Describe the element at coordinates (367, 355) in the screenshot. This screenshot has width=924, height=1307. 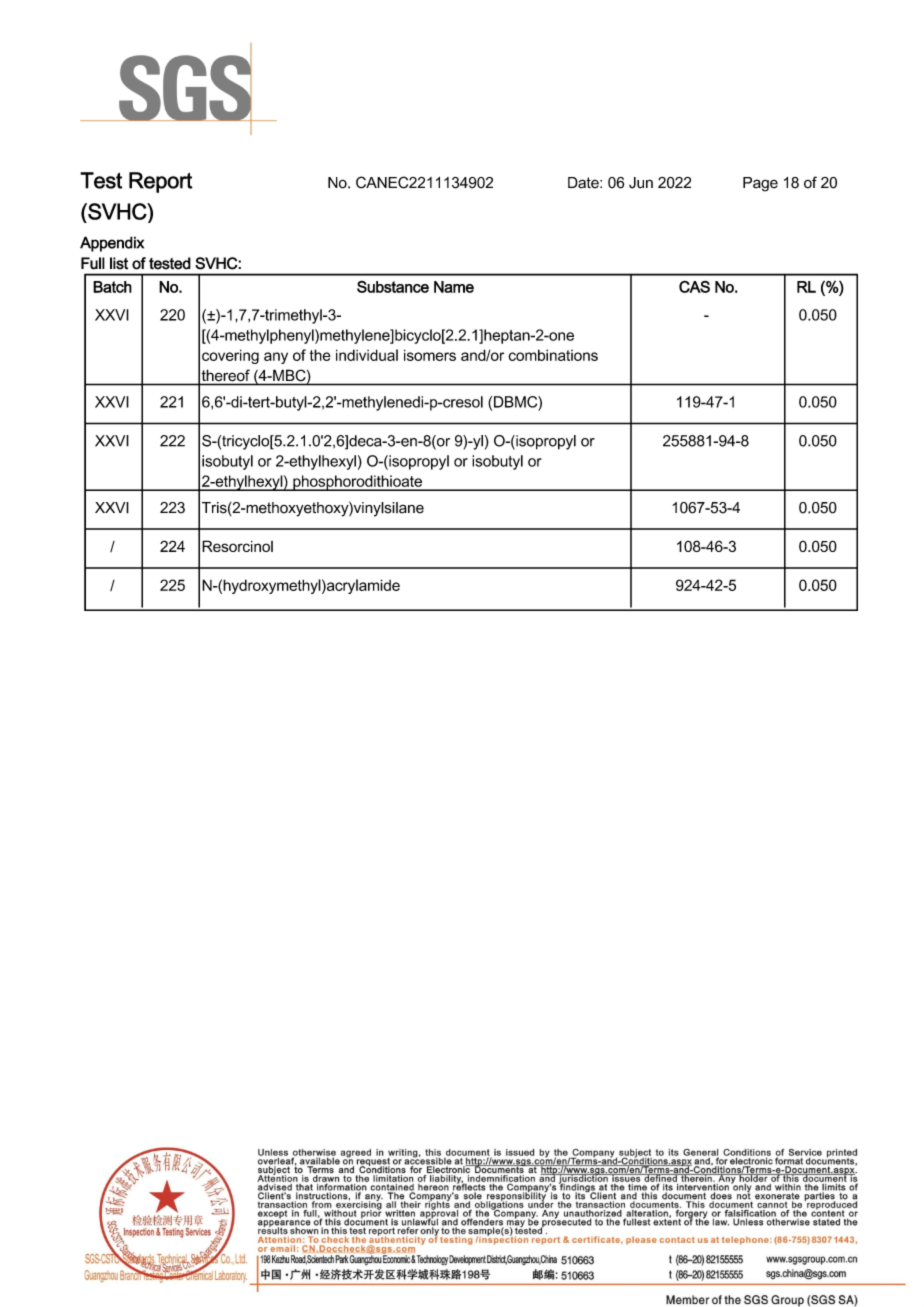
I see `individual` at that location.
